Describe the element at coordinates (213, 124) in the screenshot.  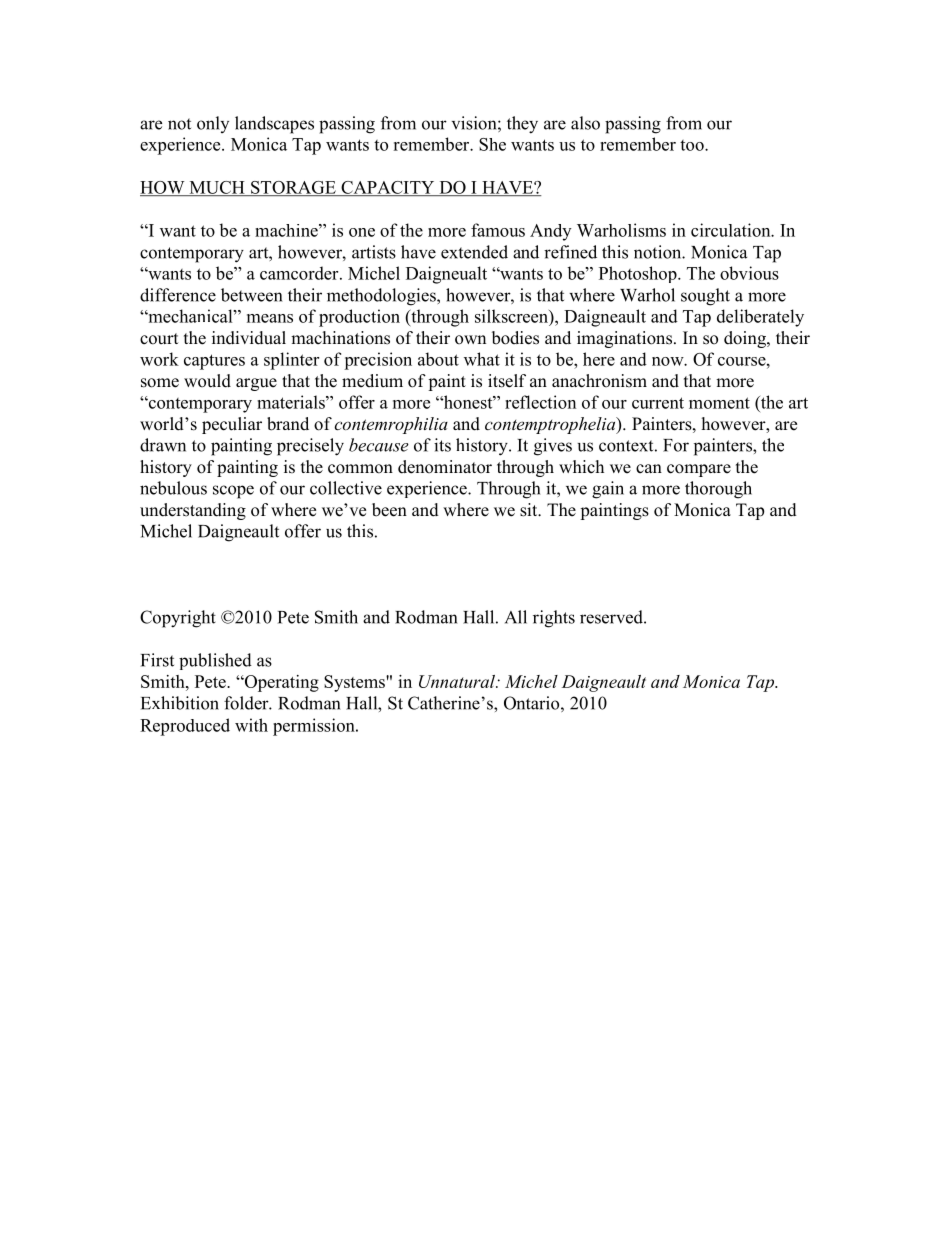
I see `only` at that location.
